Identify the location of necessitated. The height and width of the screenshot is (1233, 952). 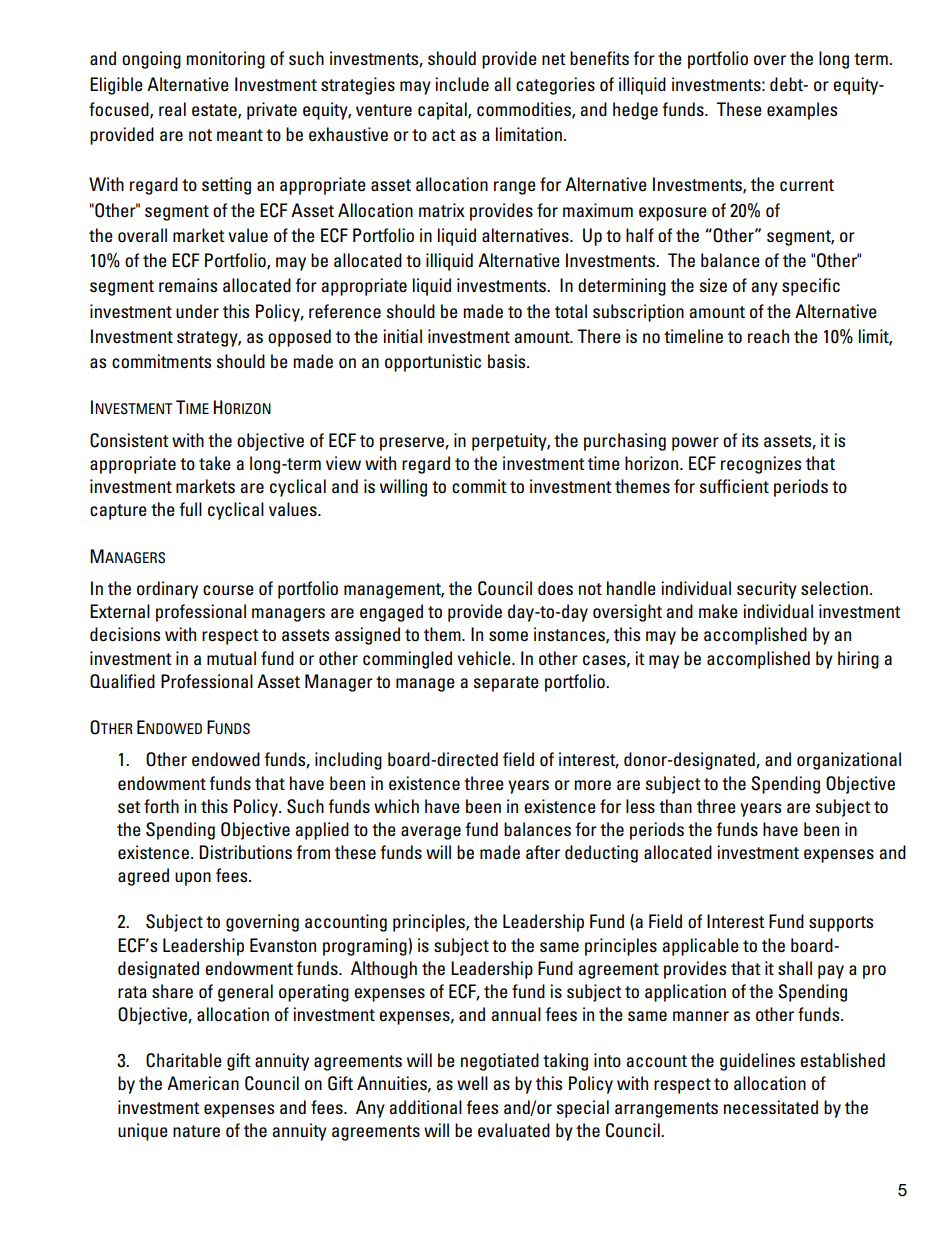
(771, 1107).
